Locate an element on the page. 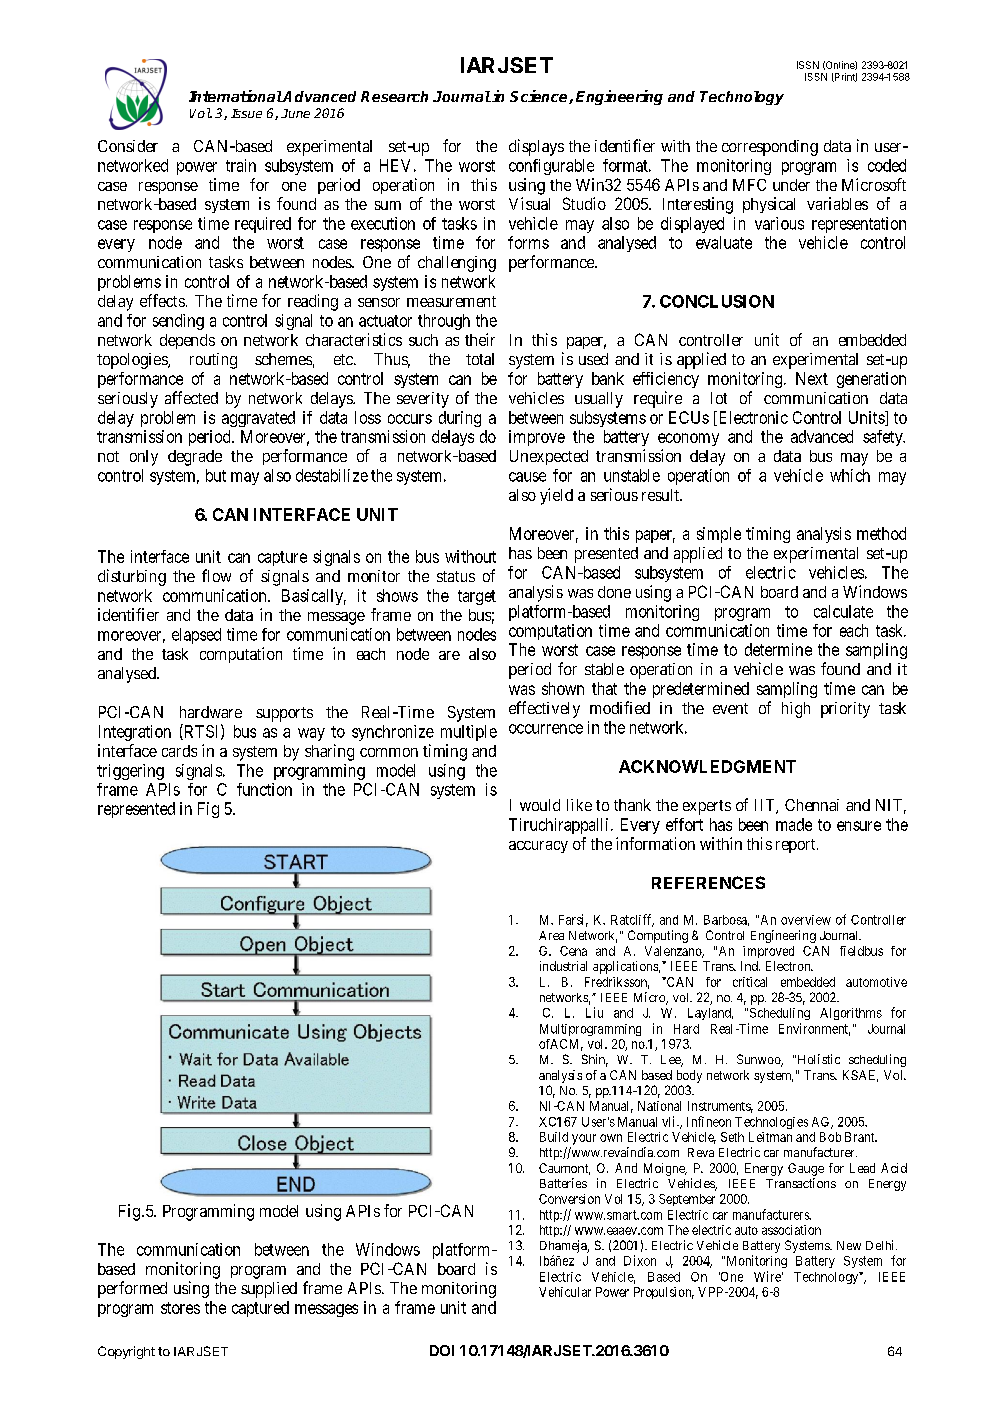  cards is located at coordinates (179, 751).
